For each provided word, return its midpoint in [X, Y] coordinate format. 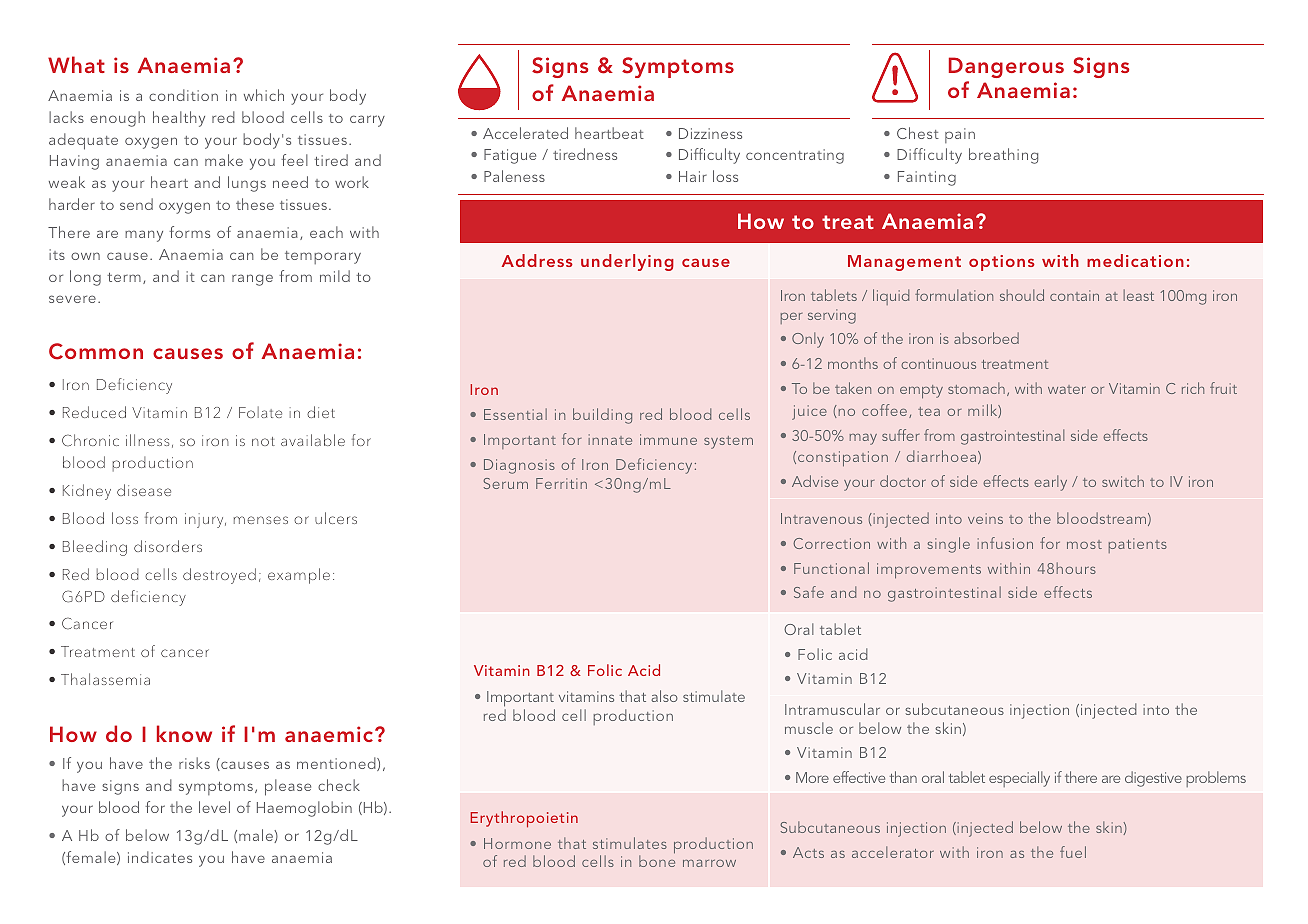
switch [1123, 481]
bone [657, 861]
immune [668, 439]
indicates [160, 857]
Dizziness [710, 133]
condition [183, 95]
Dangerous [1006, 67]
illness [147, 440]
